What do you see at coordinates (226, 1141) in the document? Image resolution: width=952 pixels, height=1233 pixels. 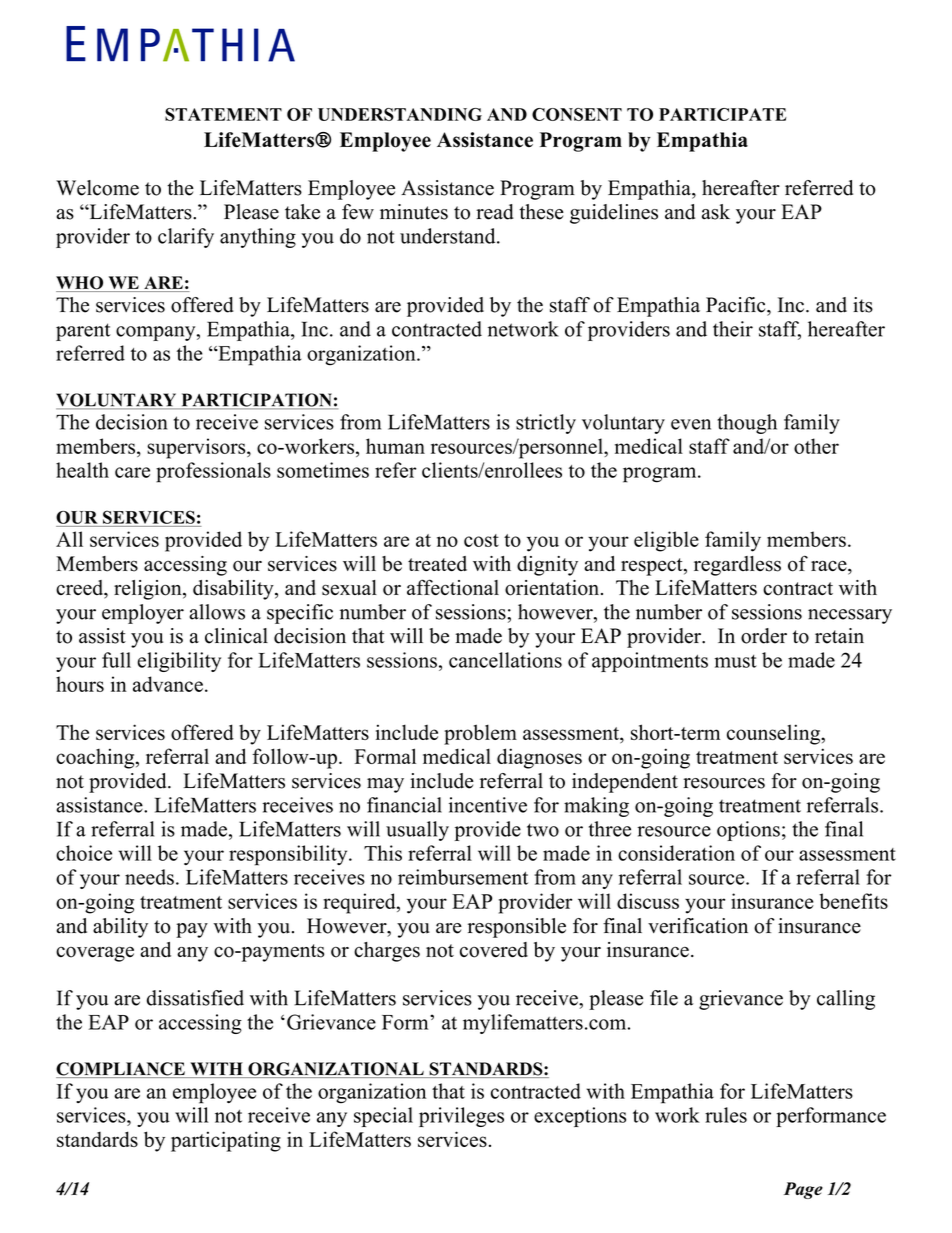 I see `participating` at bounding box center [226, 1141].
